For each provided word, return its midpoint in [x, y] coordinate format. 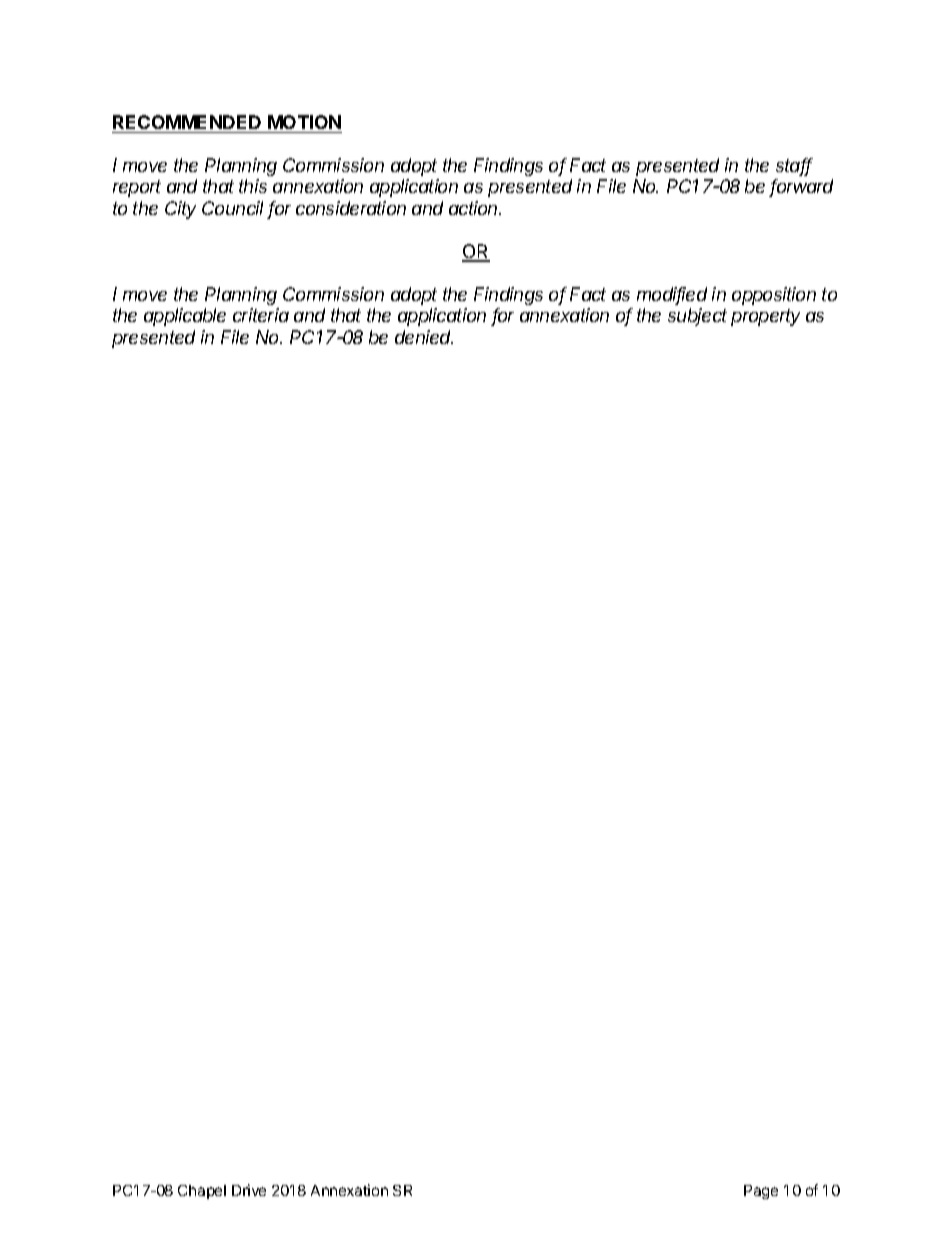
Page [761, 1192]
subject [697, 317]
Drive [249, 1190]
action [475, 208]
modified [672, 295]
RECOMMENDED [187, 122]
